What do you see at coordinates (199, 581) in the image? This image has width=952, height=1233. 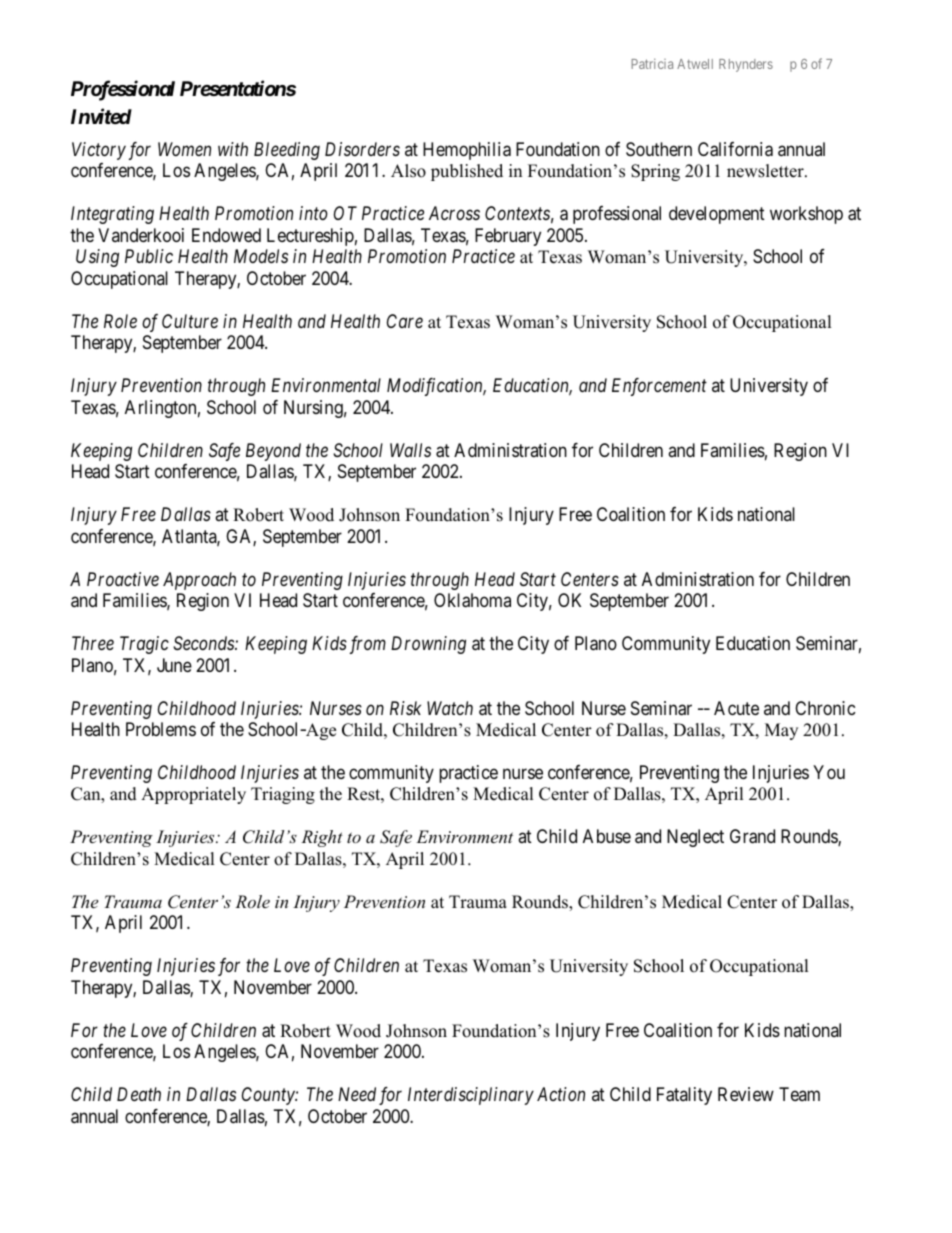 I see `Approach` at bounding box center [199, 581].
